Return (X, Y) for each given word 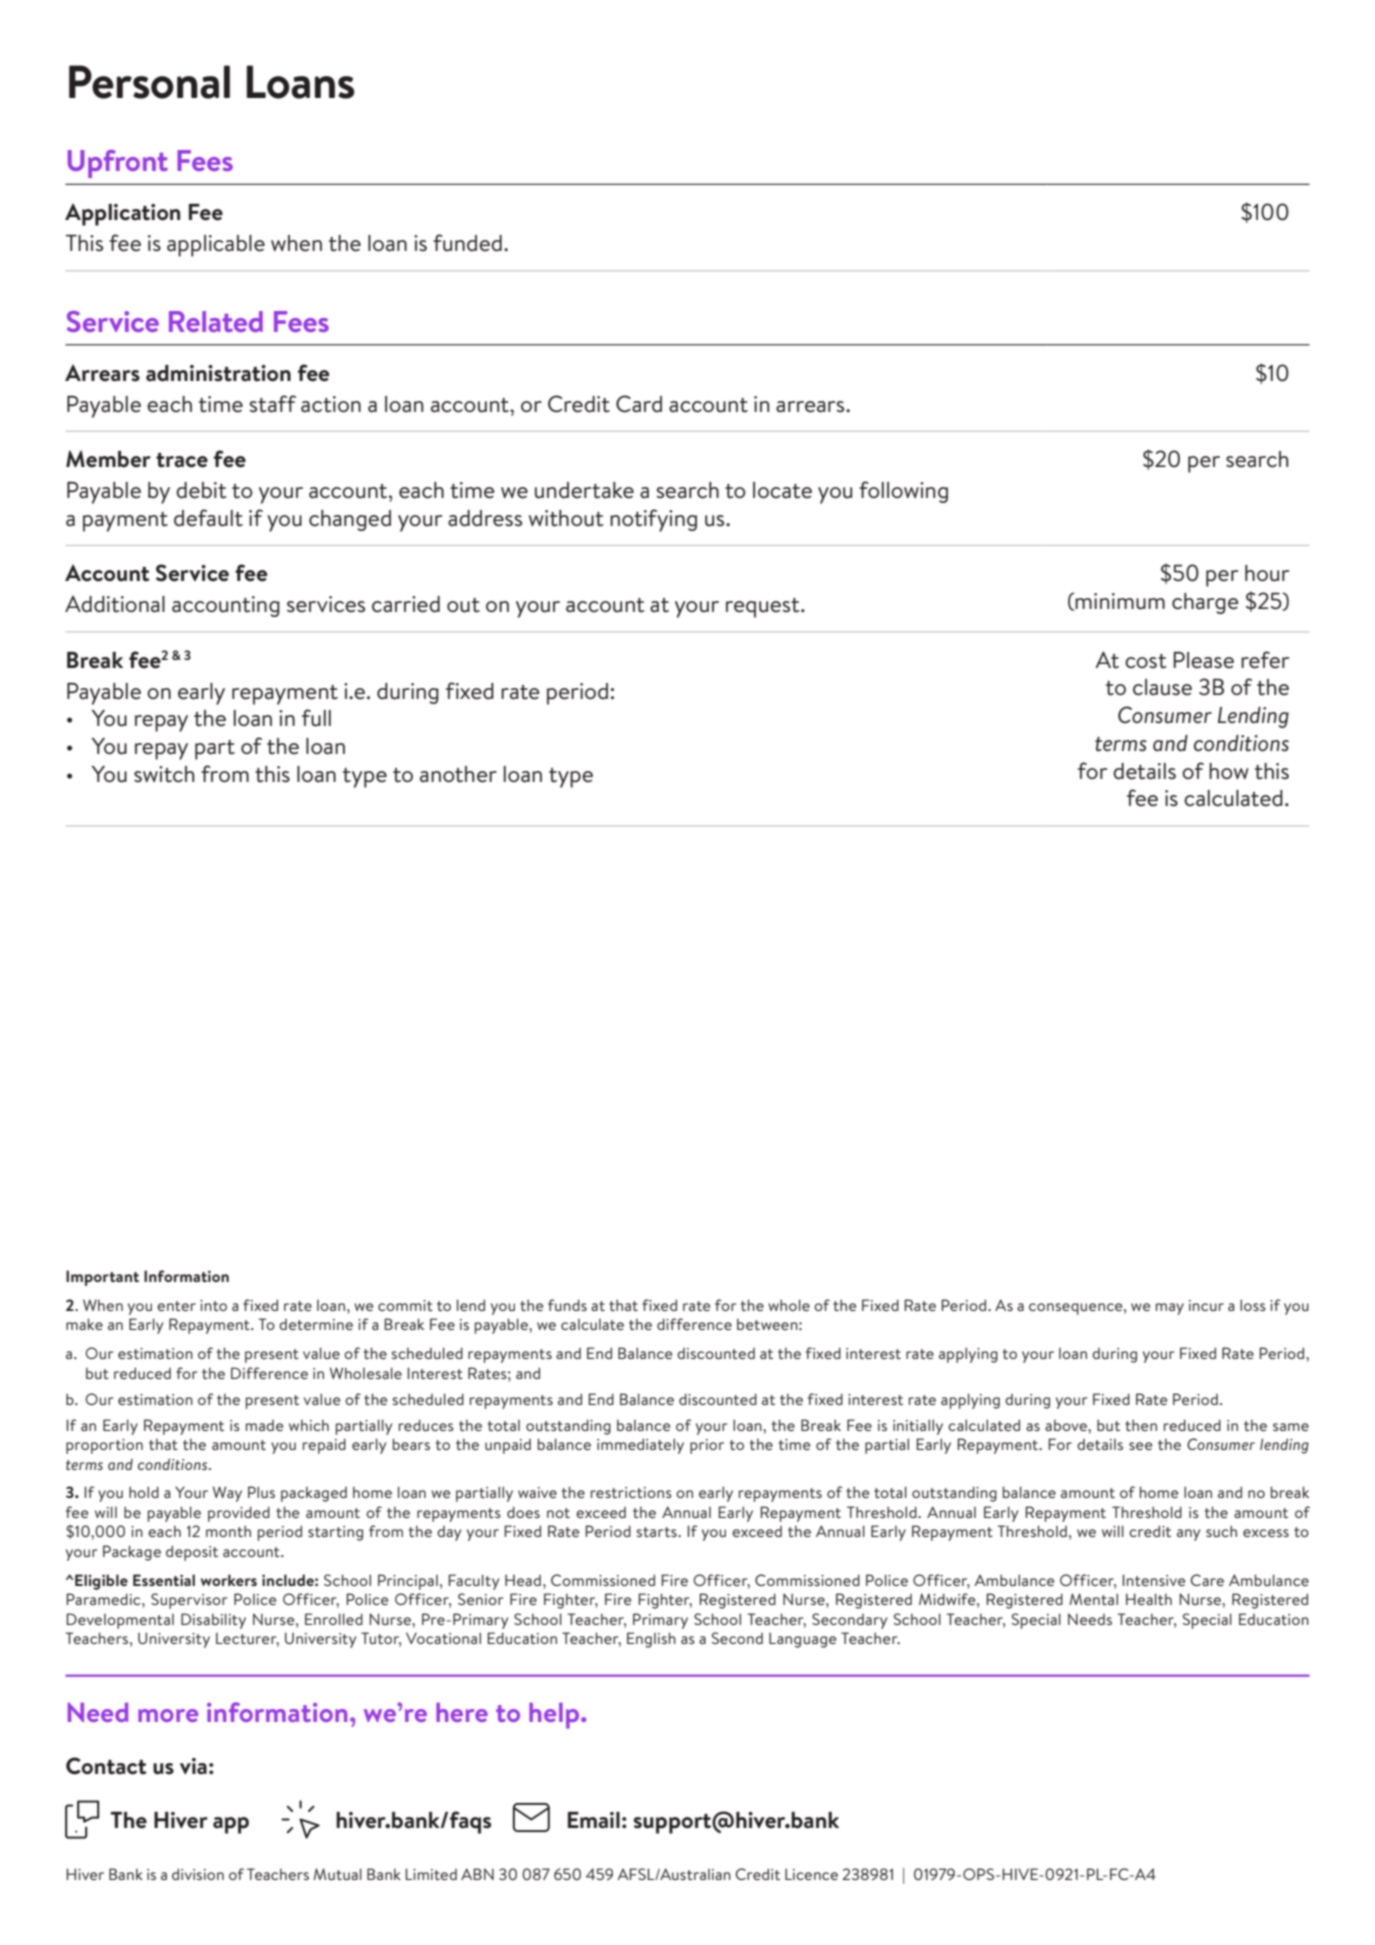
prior (707, 1446)
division (198, 1874)
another (458, 774)
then (1141, 1425)
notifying (653, 520)
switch (164, 774)
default (208, 518)
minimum (1120, 601)
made (265, 1425)
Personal (149, 82)
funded (467, 243)
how (1229, 771)
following (903, 492)
